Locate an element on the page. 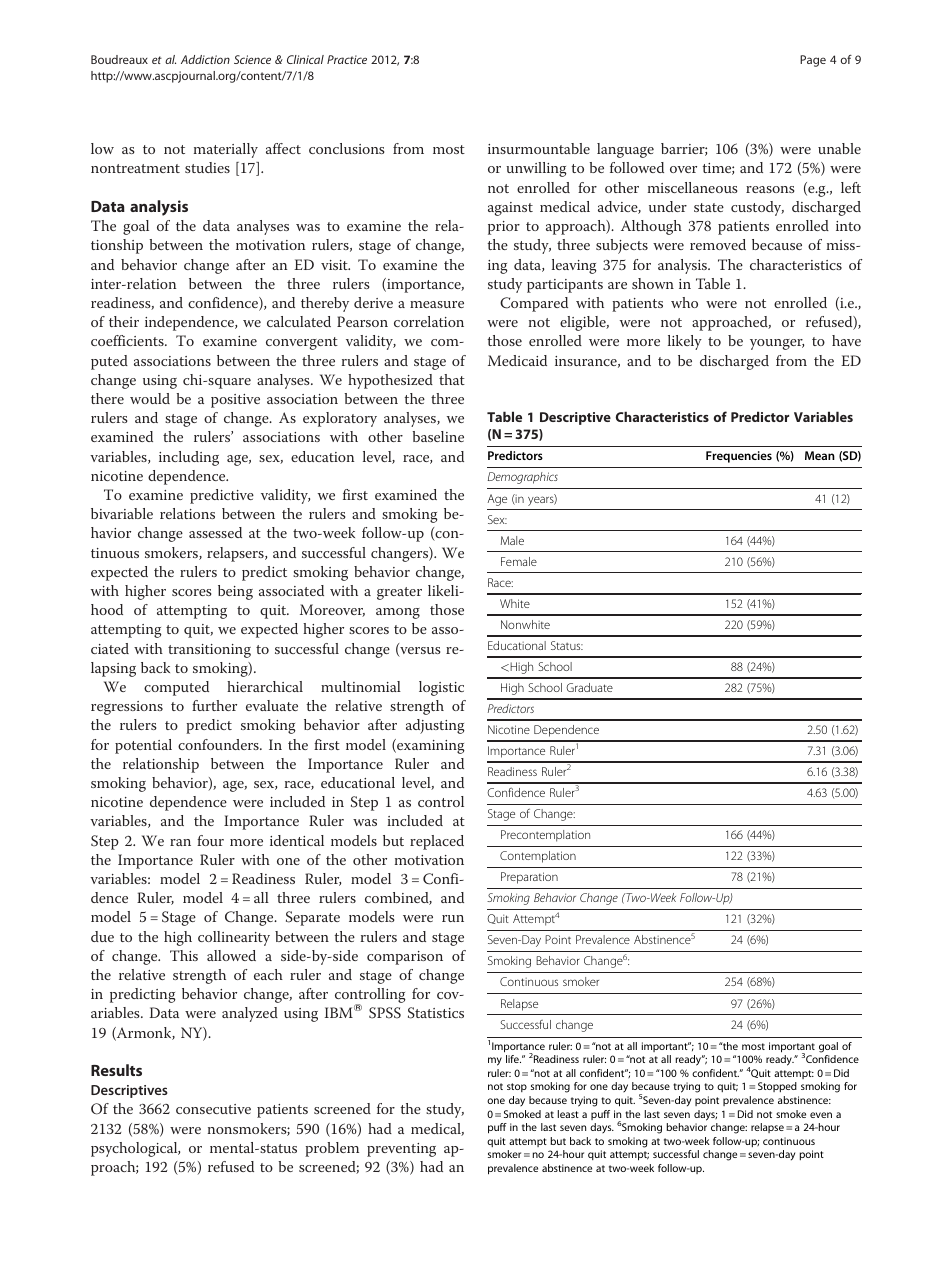  Preparation is located at coordinates (529, 878).
